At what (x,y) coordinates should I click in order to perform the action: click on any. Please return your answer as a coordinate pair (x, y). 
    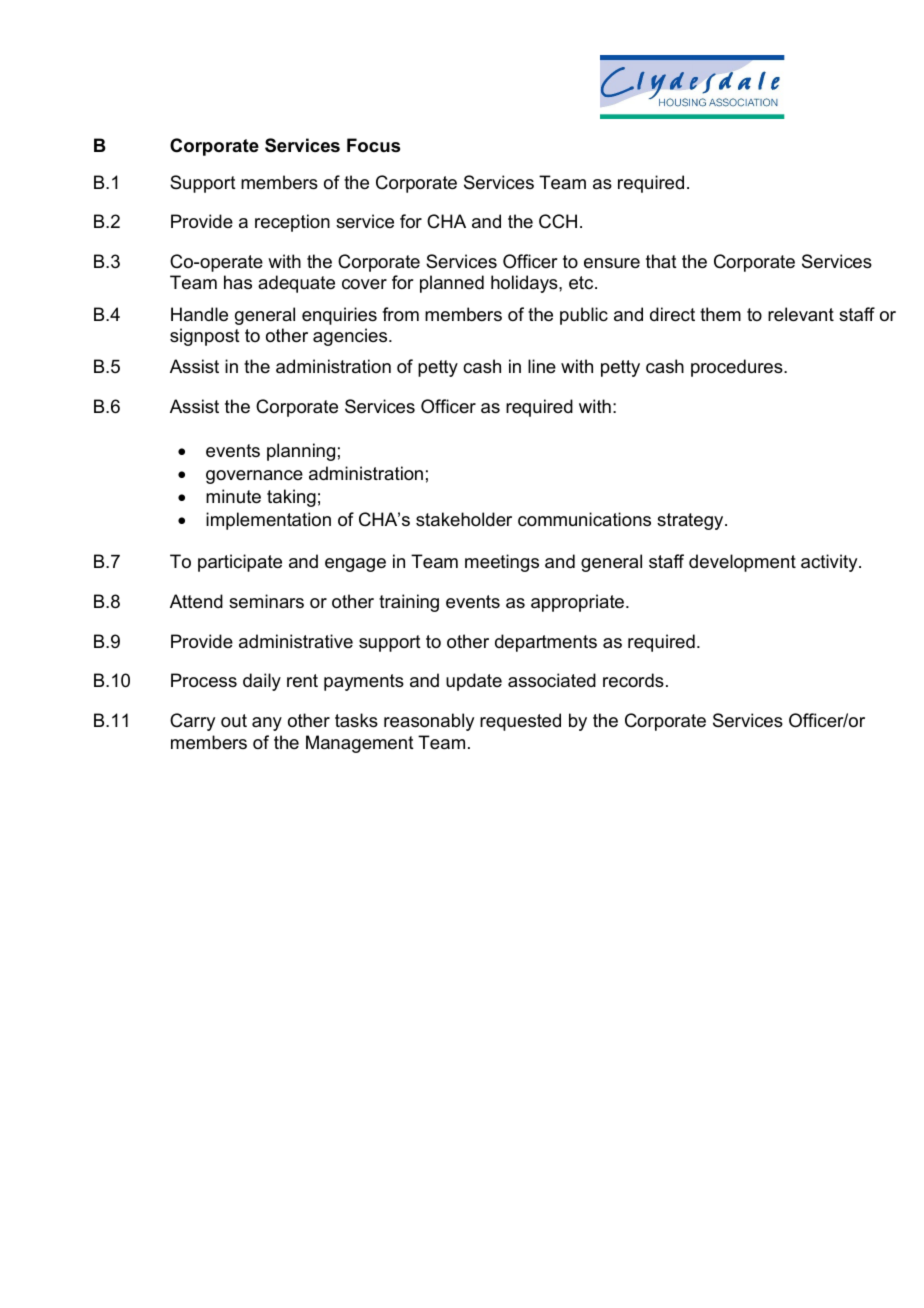
    Looking at the image, I should click on (267, 724).
